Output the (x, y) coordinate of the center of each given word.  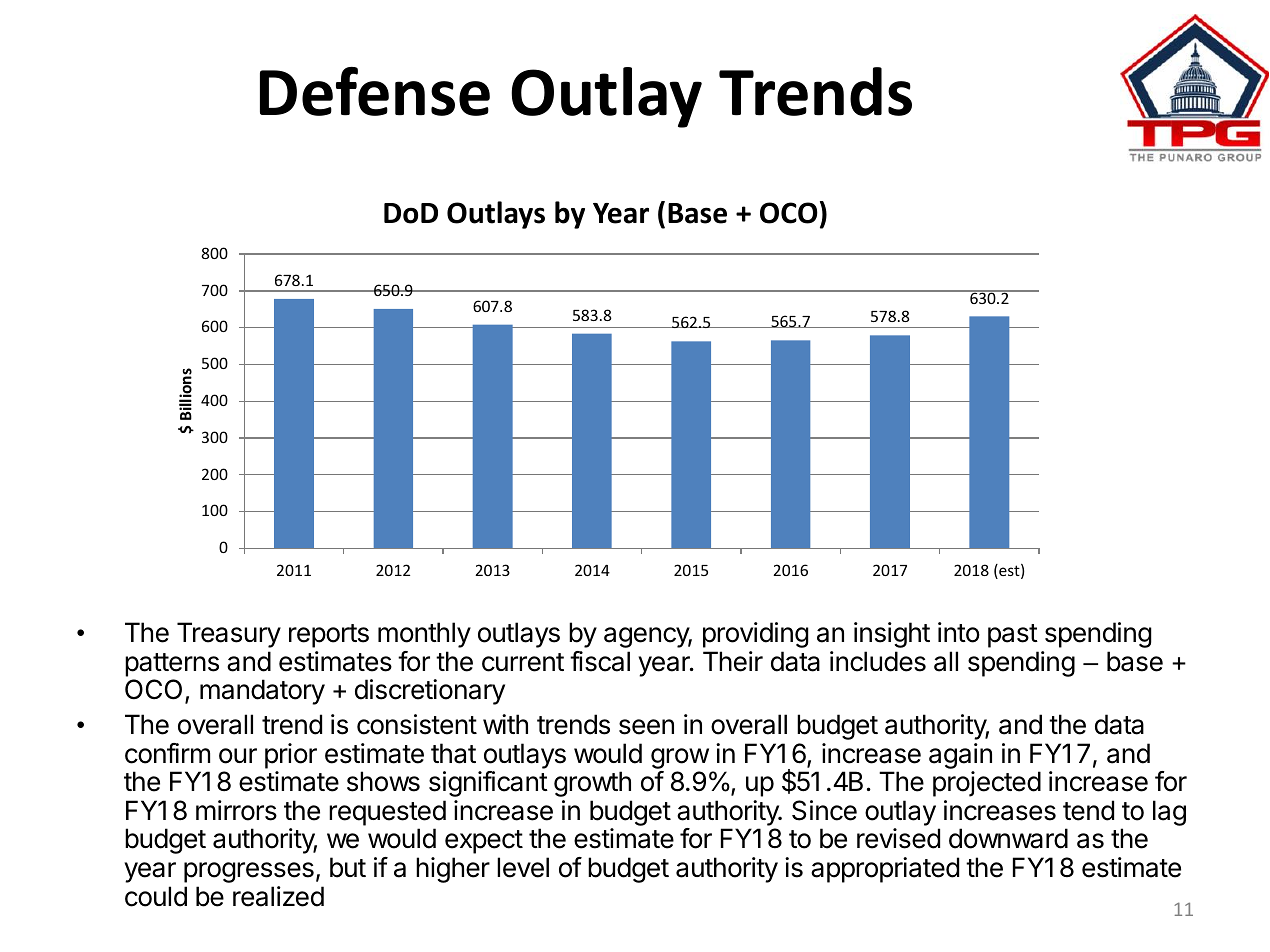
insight (892, 635)
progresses (249, 872)
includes (878, 661)
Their (733, 661)
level (523, 867)
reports (329, 636)
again (960, 757)
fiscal (600, 661)
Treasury (229, 635)
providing (756, 635)
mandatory (262, 692)
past (1013, 636)
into (959, 632)
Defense (375, 91)
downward (1008, 838)
